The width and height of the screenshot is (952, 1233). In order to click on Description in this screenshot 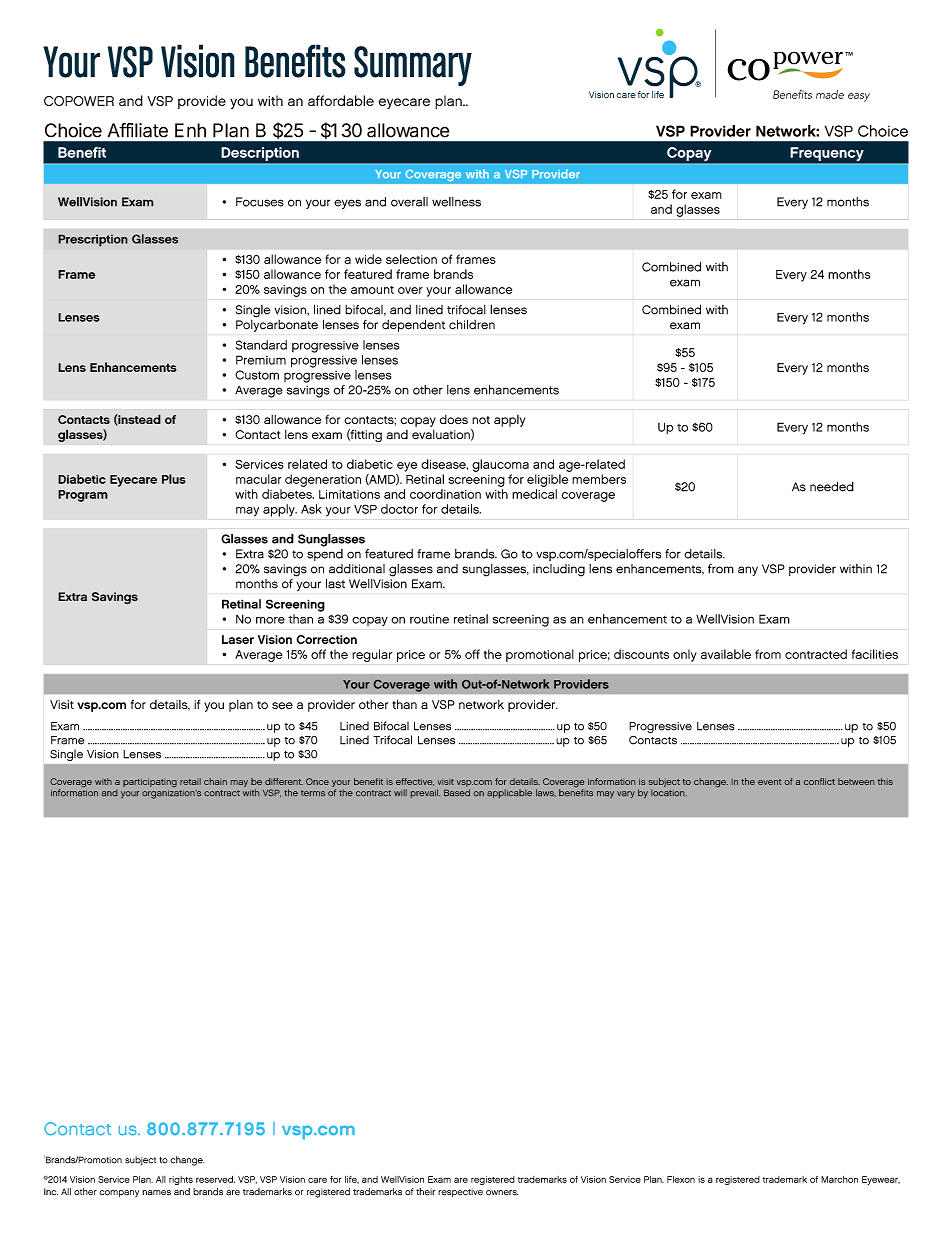, I will do `click(260, 154)`.
